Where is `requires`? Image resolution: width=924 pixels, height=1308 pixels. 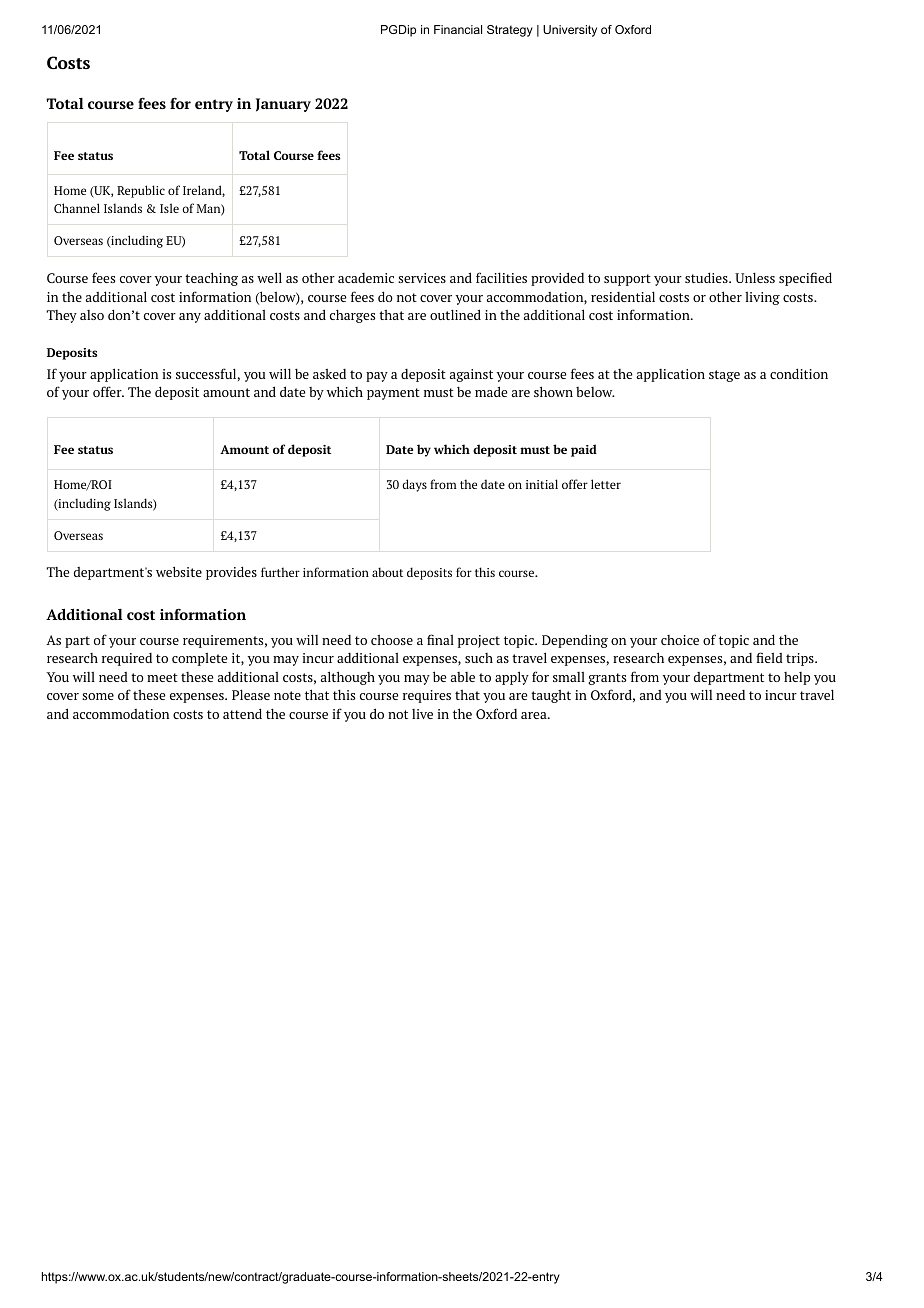 requires is located at coordinates (427, 696).
